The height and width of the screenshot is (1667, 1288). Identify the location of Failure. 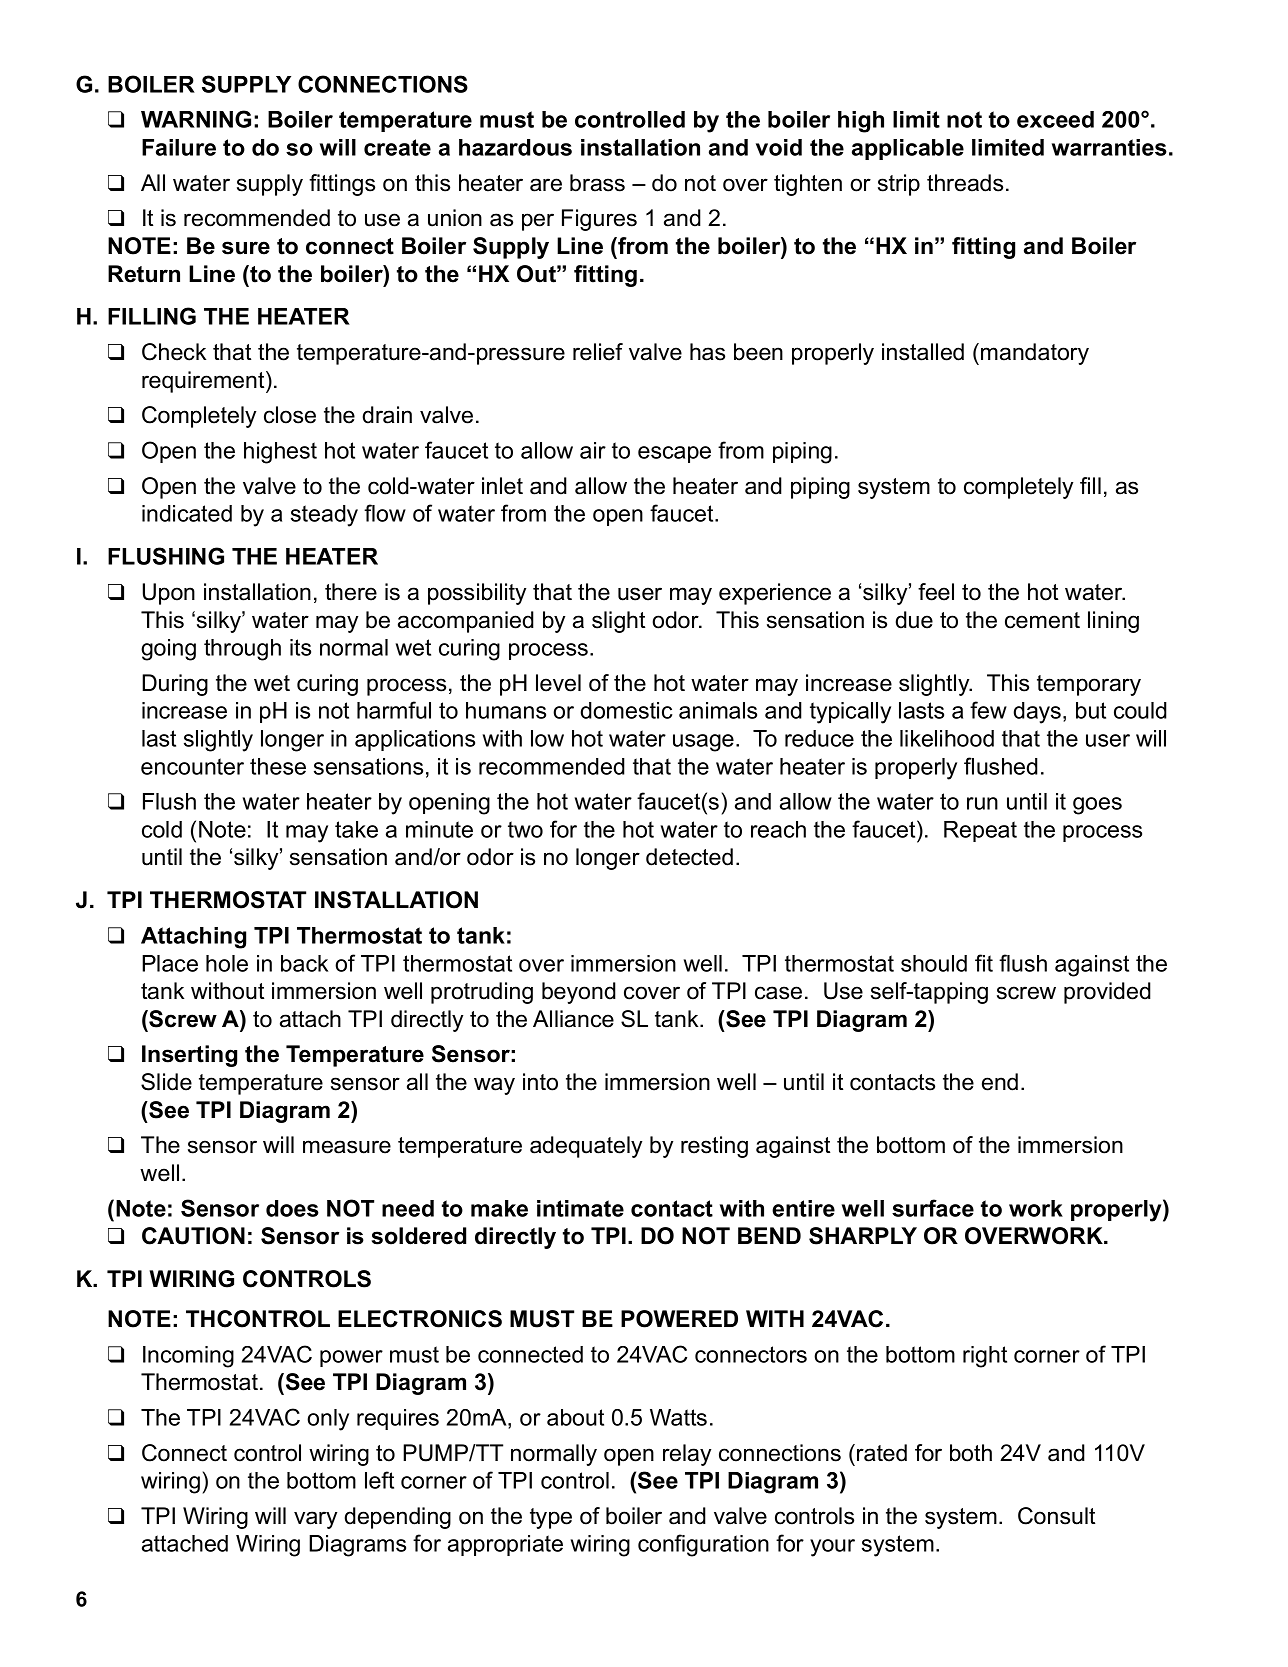
(179, 147).
